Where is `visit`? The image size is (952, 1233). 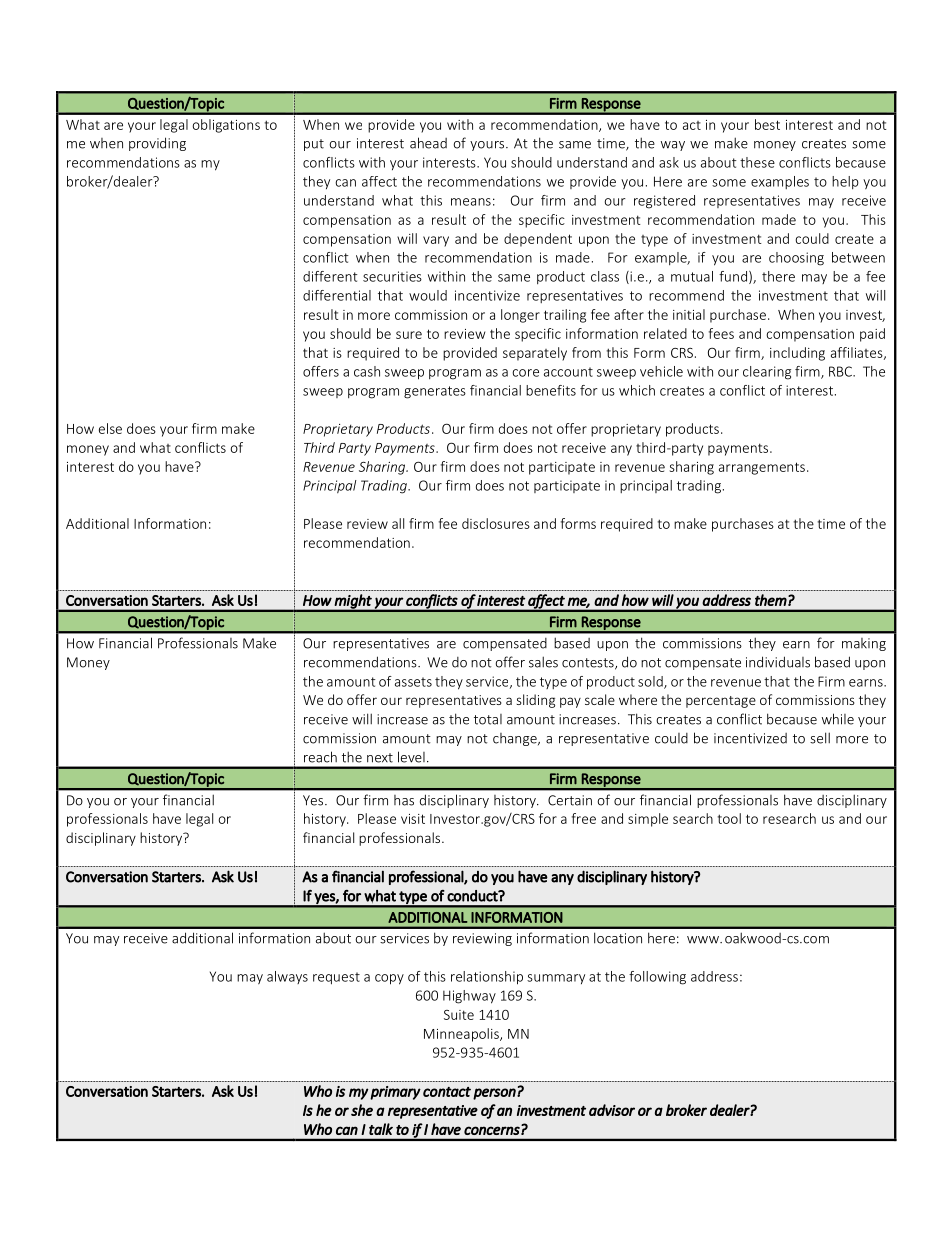 visit is located at coordinates (413, 819).
